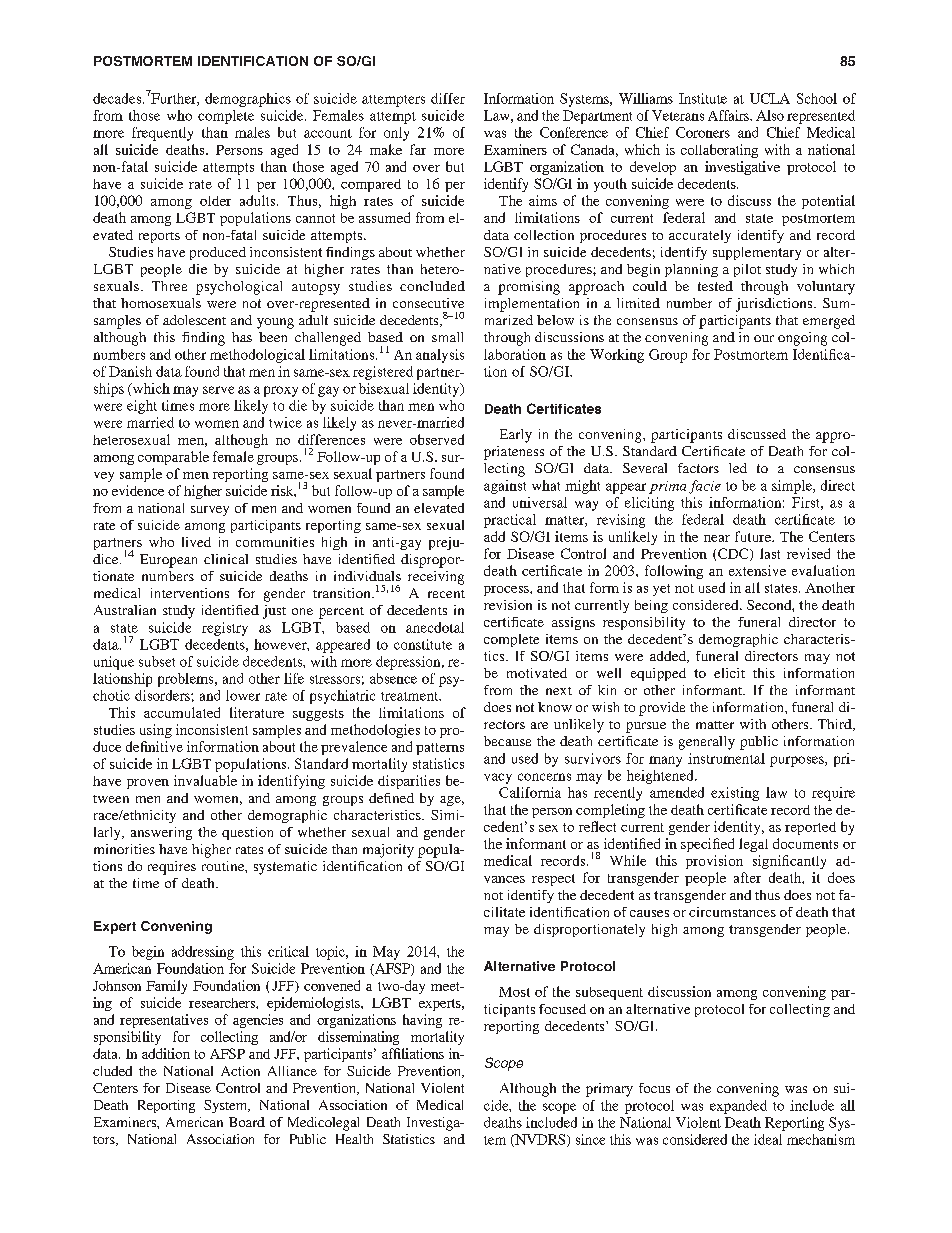  What do you see at coordinates (162, 134) in the document?
I see `frequently` at bounding box center [162, 134].
